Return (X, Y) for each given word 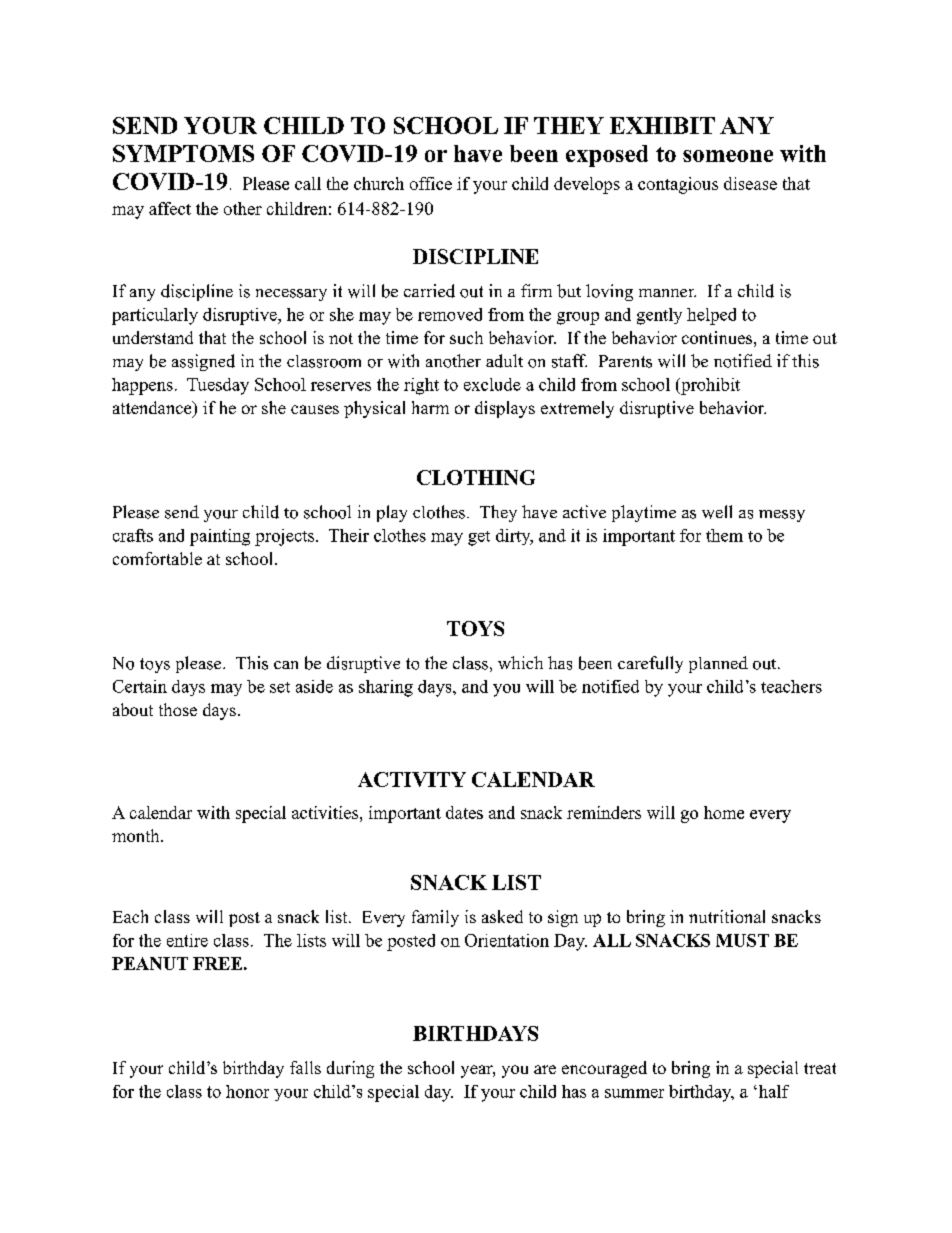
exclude (492, 384)
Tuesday (218, 386)
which (520, 662)
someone (728, 156)
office (431, 183)
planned (718, 664)
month (137, 835)
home (724, 812)
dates (464, 812)
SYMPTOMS (183, 153)
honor (247, 1091)
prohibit (709, 386)
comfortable (157, 558)
